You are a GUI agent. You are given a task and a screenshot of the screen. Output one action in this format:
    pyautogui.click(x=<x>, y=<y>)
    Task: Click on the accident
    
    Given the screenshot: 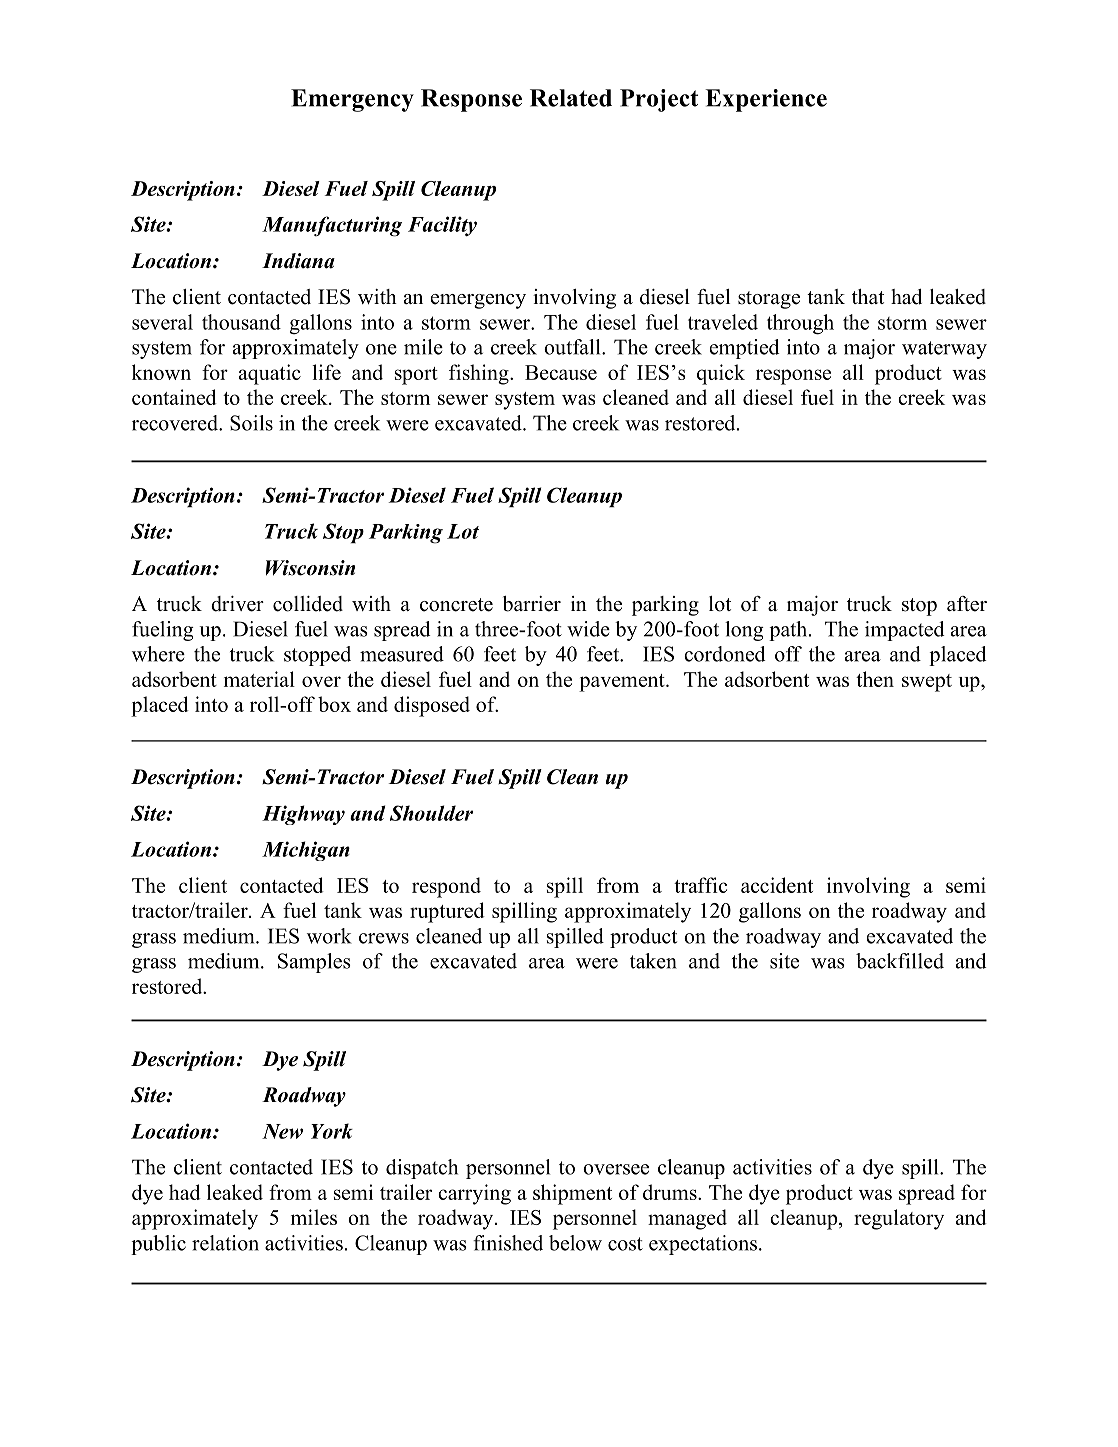 What is the action you would take?
    pyautogui.click(x=777, y=885)
